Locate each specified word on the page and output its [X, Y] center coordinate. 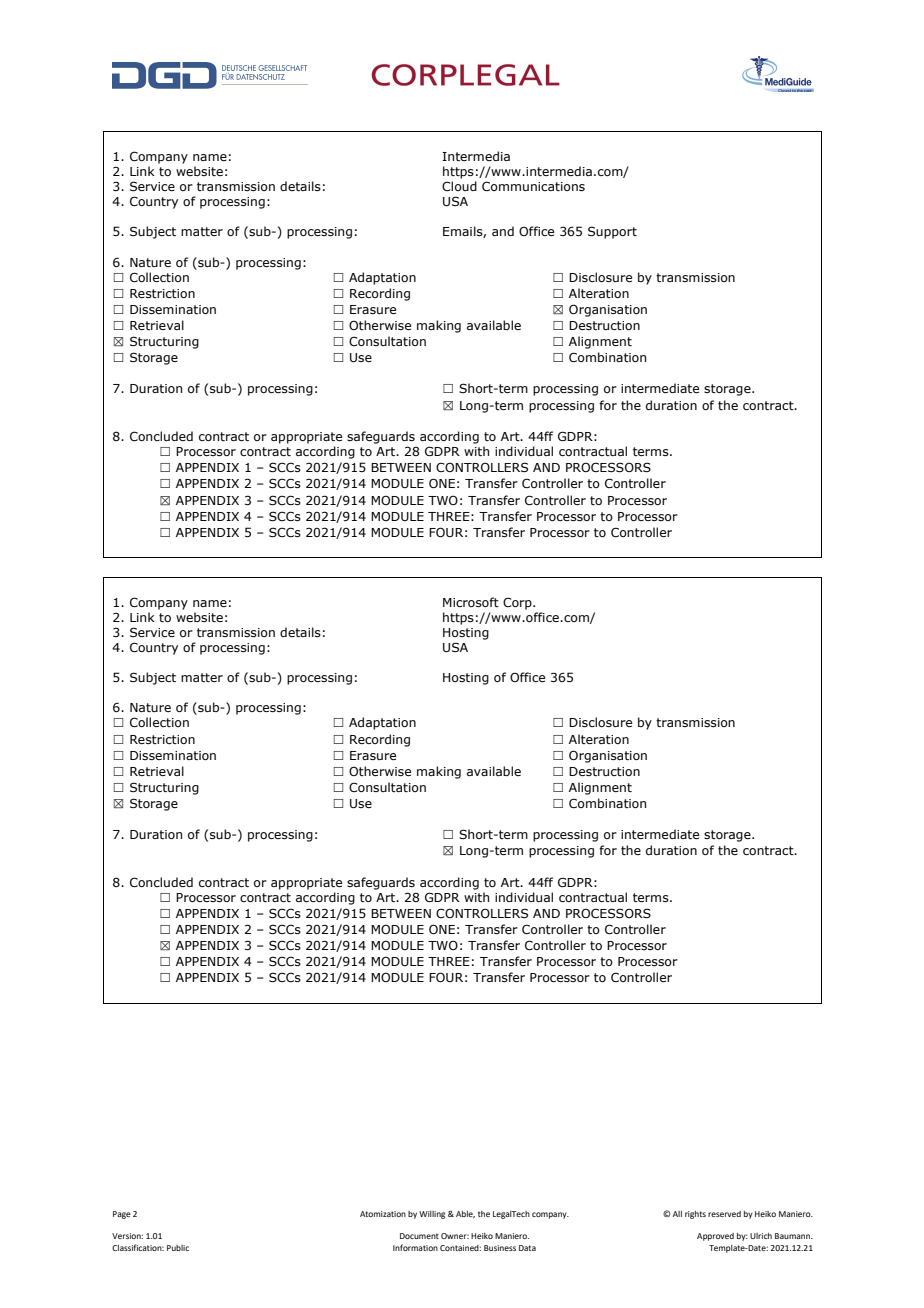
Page [122, 1215]
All [677, 1214]
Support [612, 232]
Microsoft [471, 602]
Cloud [459, 186]
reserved [724, 1214]
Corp [518, 603]
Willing [432, 1215]
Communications [533, 186]
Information [415, 1247]
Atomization [383, 1214]
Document [419, 1236]
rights [695, 1215]
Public [178, 1248]
